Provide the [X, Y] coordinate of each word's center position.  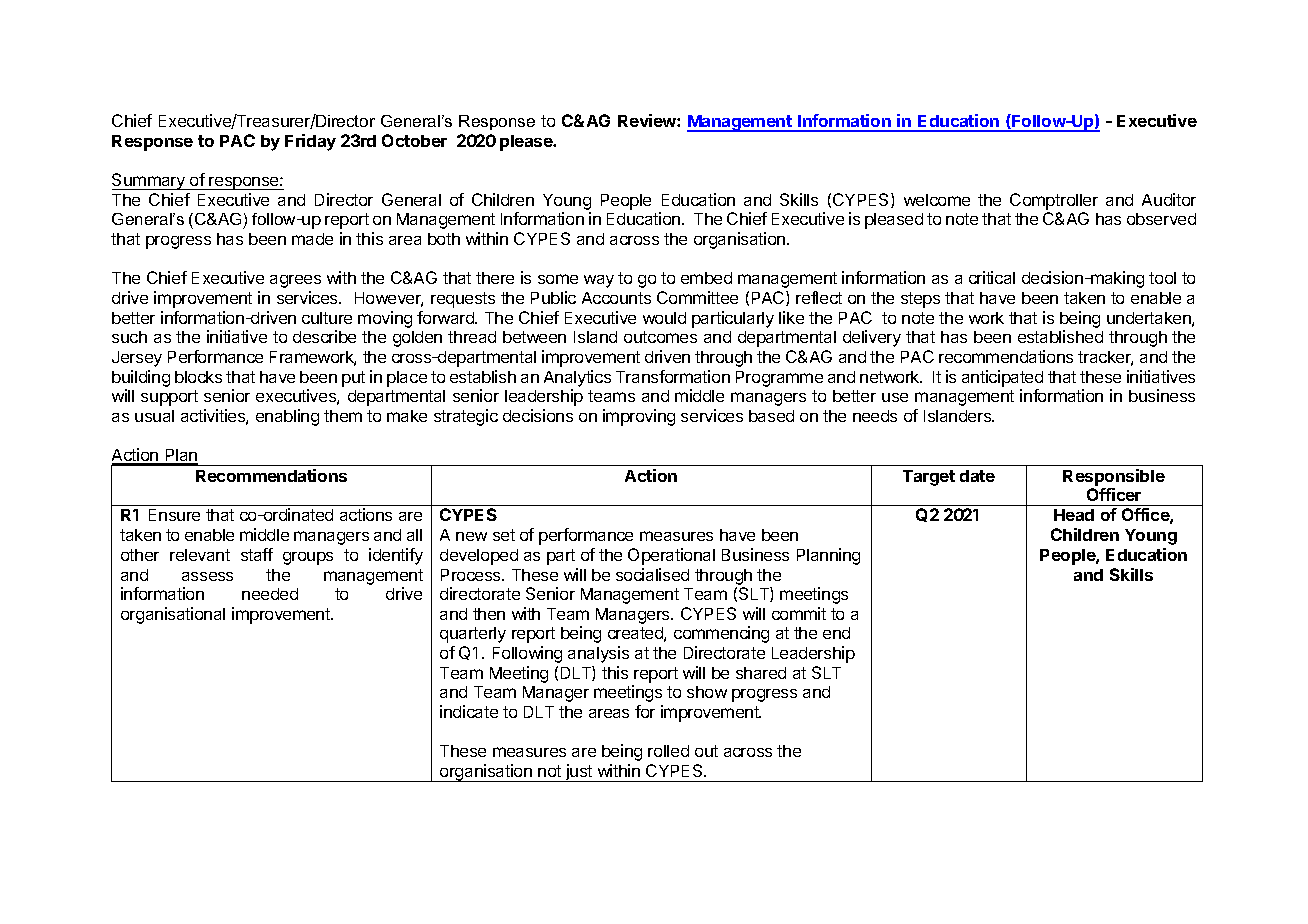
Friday [310, 142]
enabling [287, 417]
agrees [295, 281]
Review [648, 120]
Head [1074, 515]
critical [992, 277]
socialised [652, 574]
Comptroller [1054, 201]
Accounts [616, 298]
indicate [469, 711]
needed [270, 594]
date [977, 476]
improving [639, 417]
